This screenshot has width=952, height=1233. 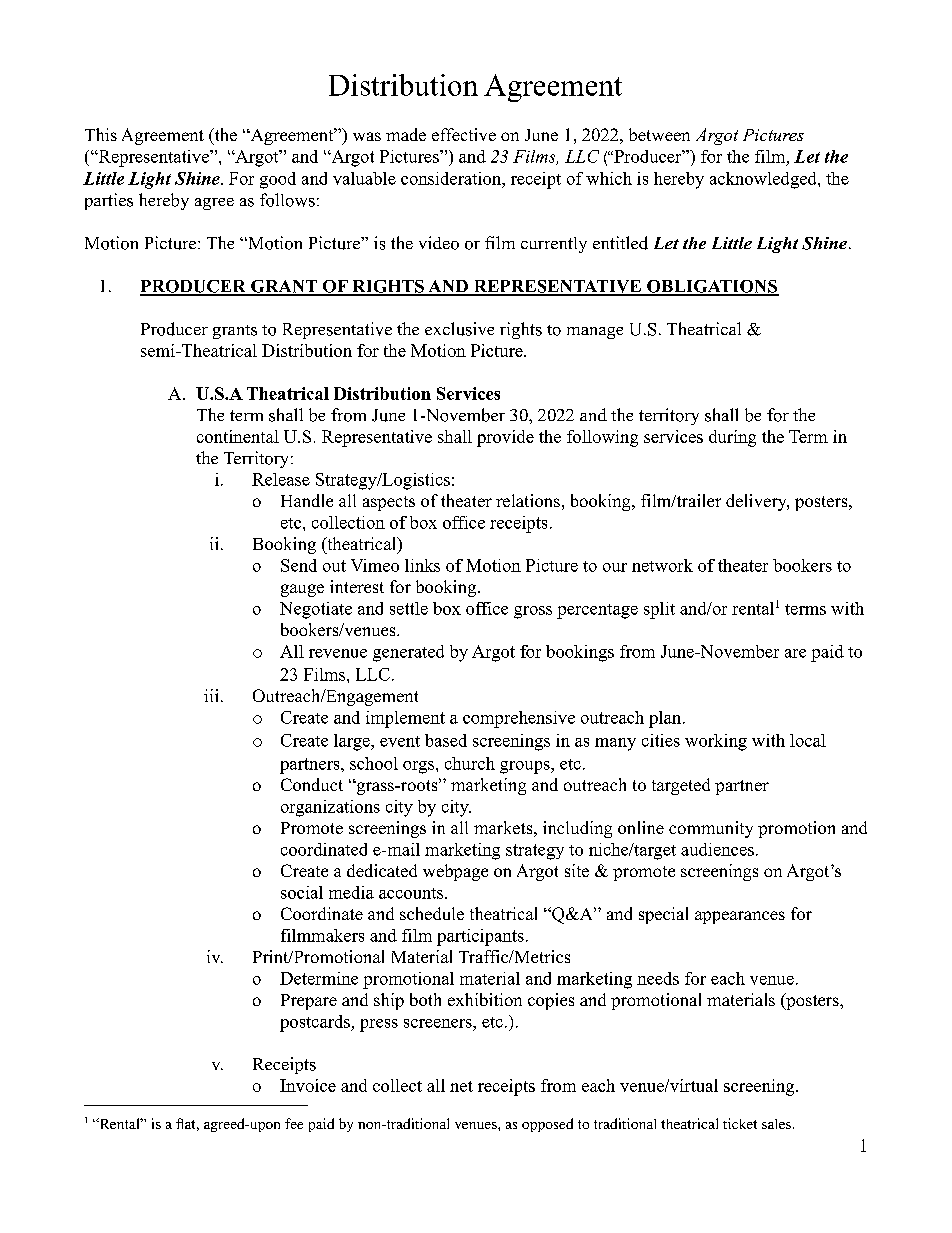 I want to click on acknowledged, so click(x=764, y=180).
